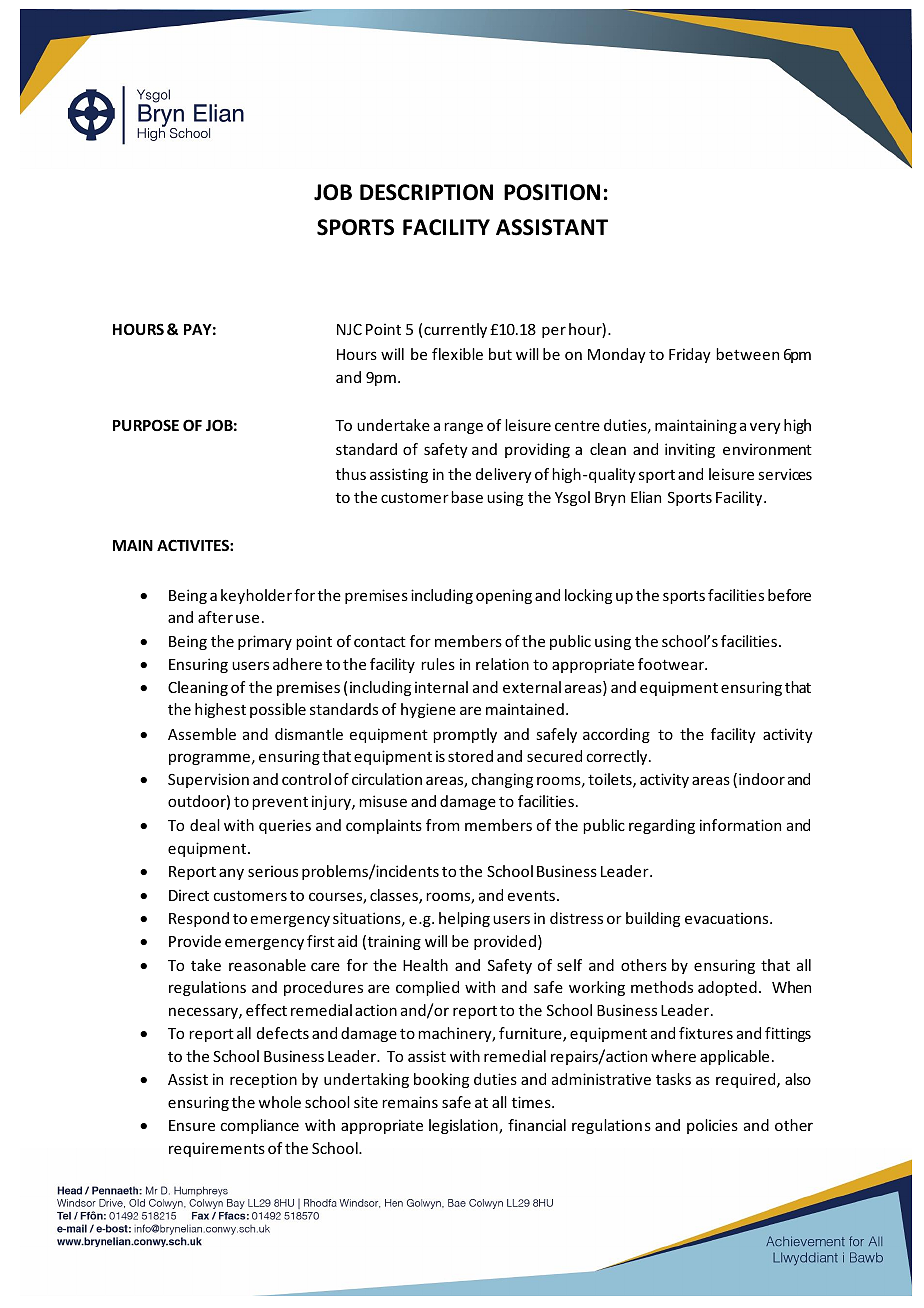  I want to click on DESCRIPTION, so click(426, 192).
